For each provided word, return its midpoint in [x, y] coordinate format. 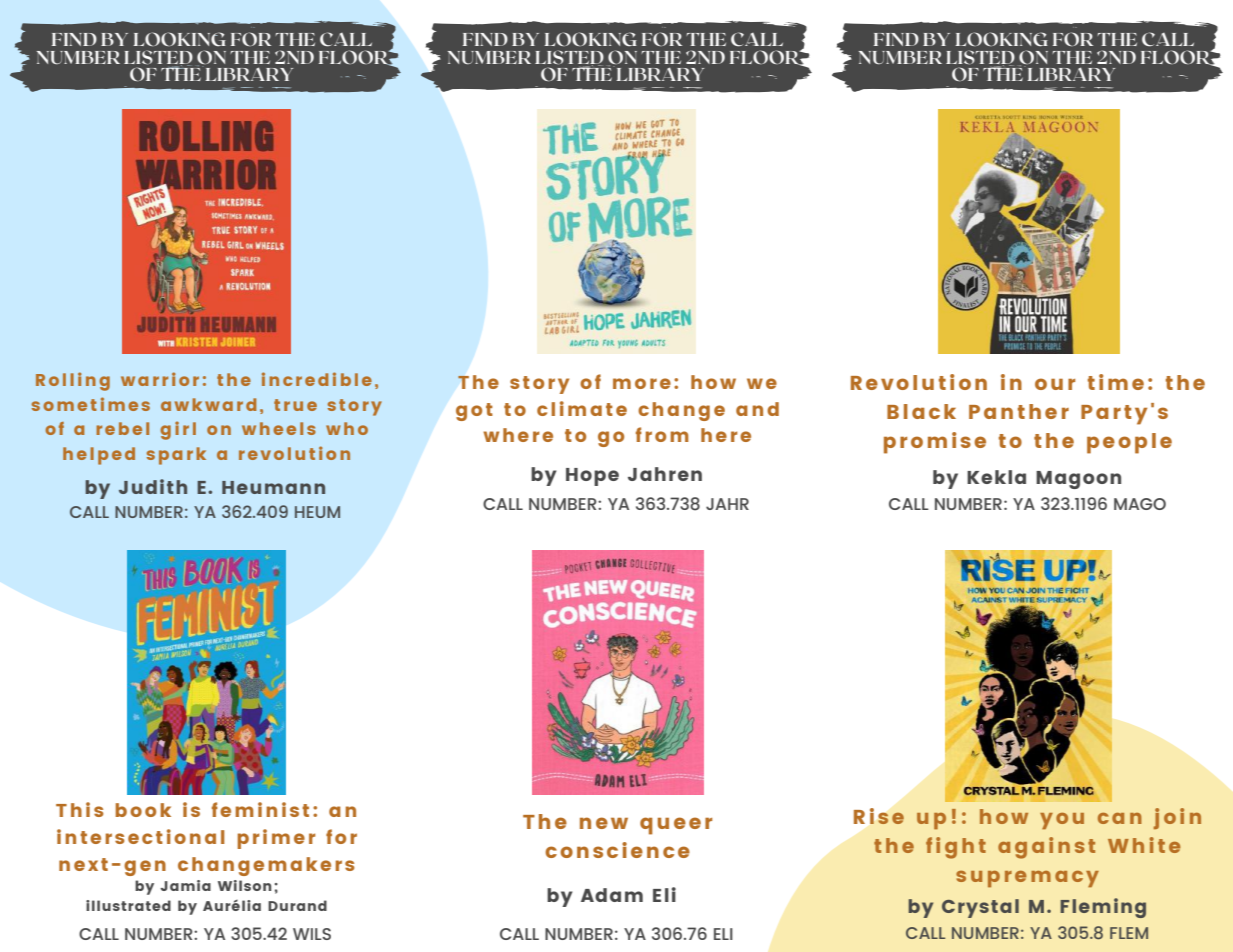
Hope [592, 477]
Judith [153, 486]
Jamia [185, 885]
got [474, 412]
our [1055, 384]
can [1120, 818]
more [642, 383]
